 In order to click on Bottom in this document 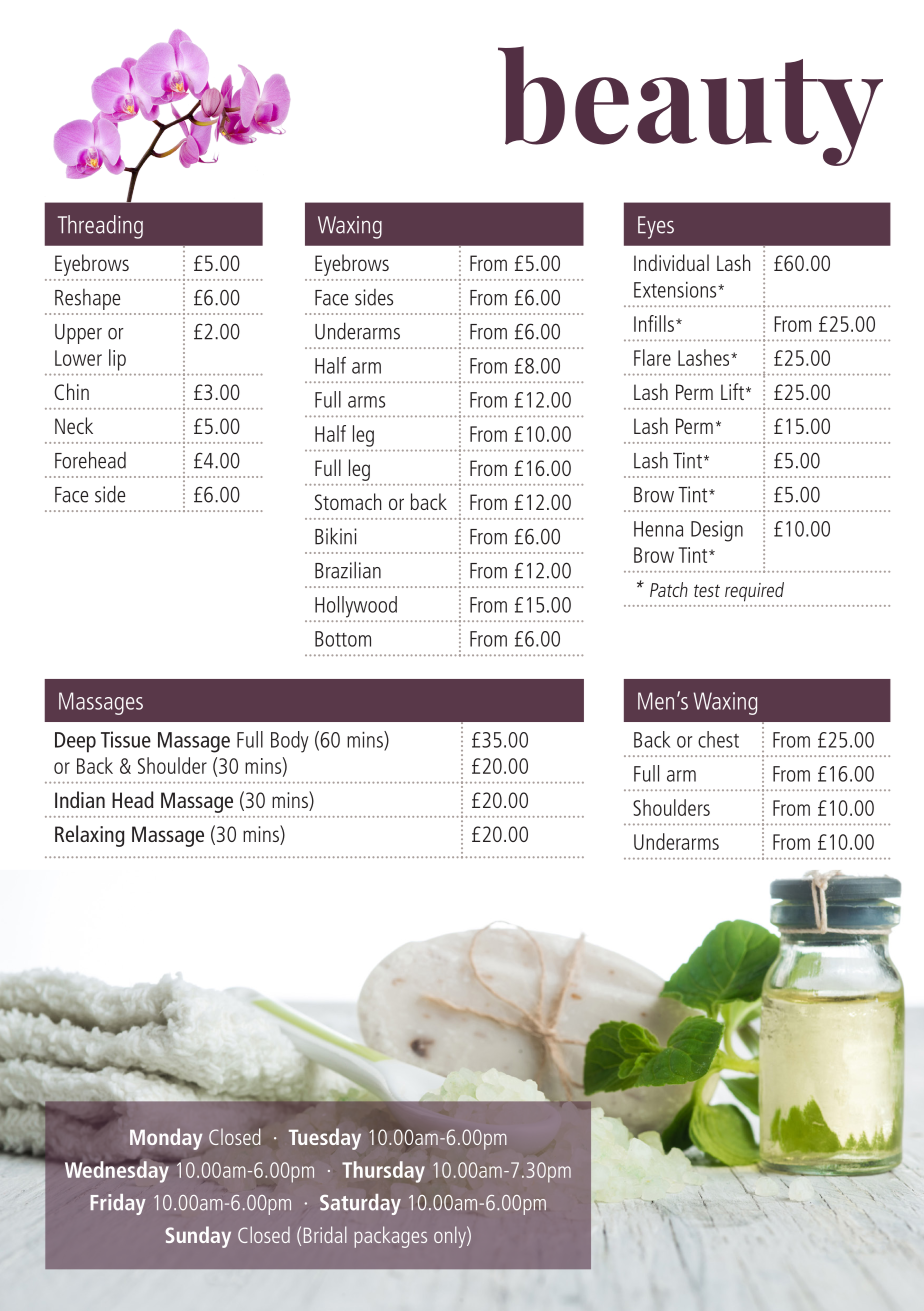, I will do `click(343, 639)`.
